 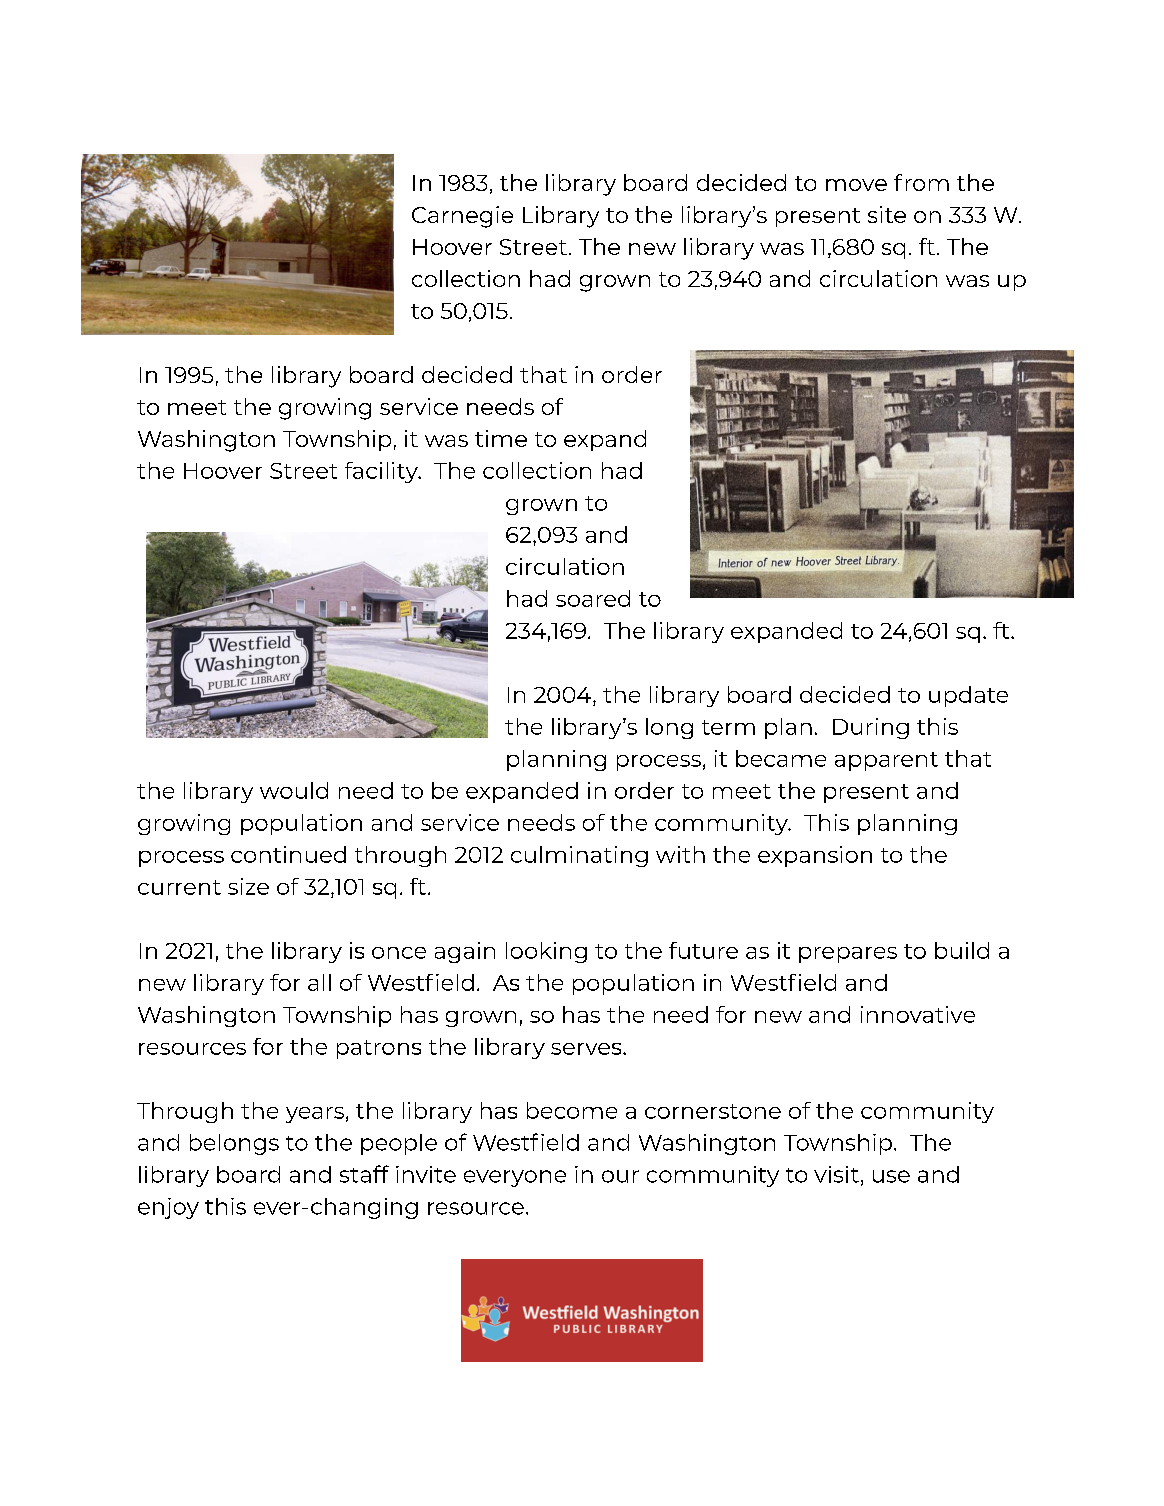 I want to click on culminating, so click(x=579, y=856).
